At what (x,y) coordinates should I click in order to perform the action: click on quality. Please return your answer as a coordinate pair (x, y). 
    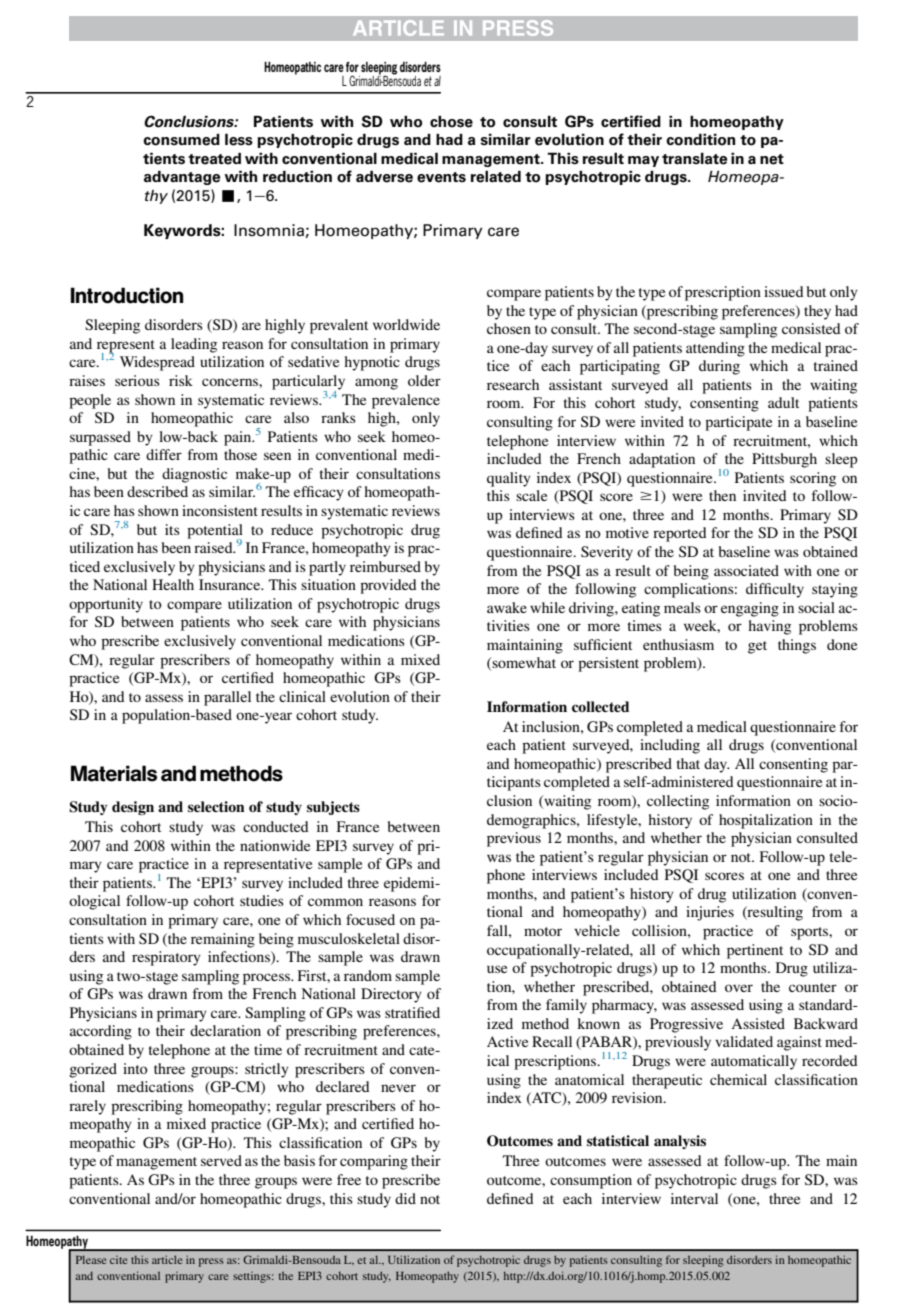
    Looking at the image, I should click on (509, 479).
